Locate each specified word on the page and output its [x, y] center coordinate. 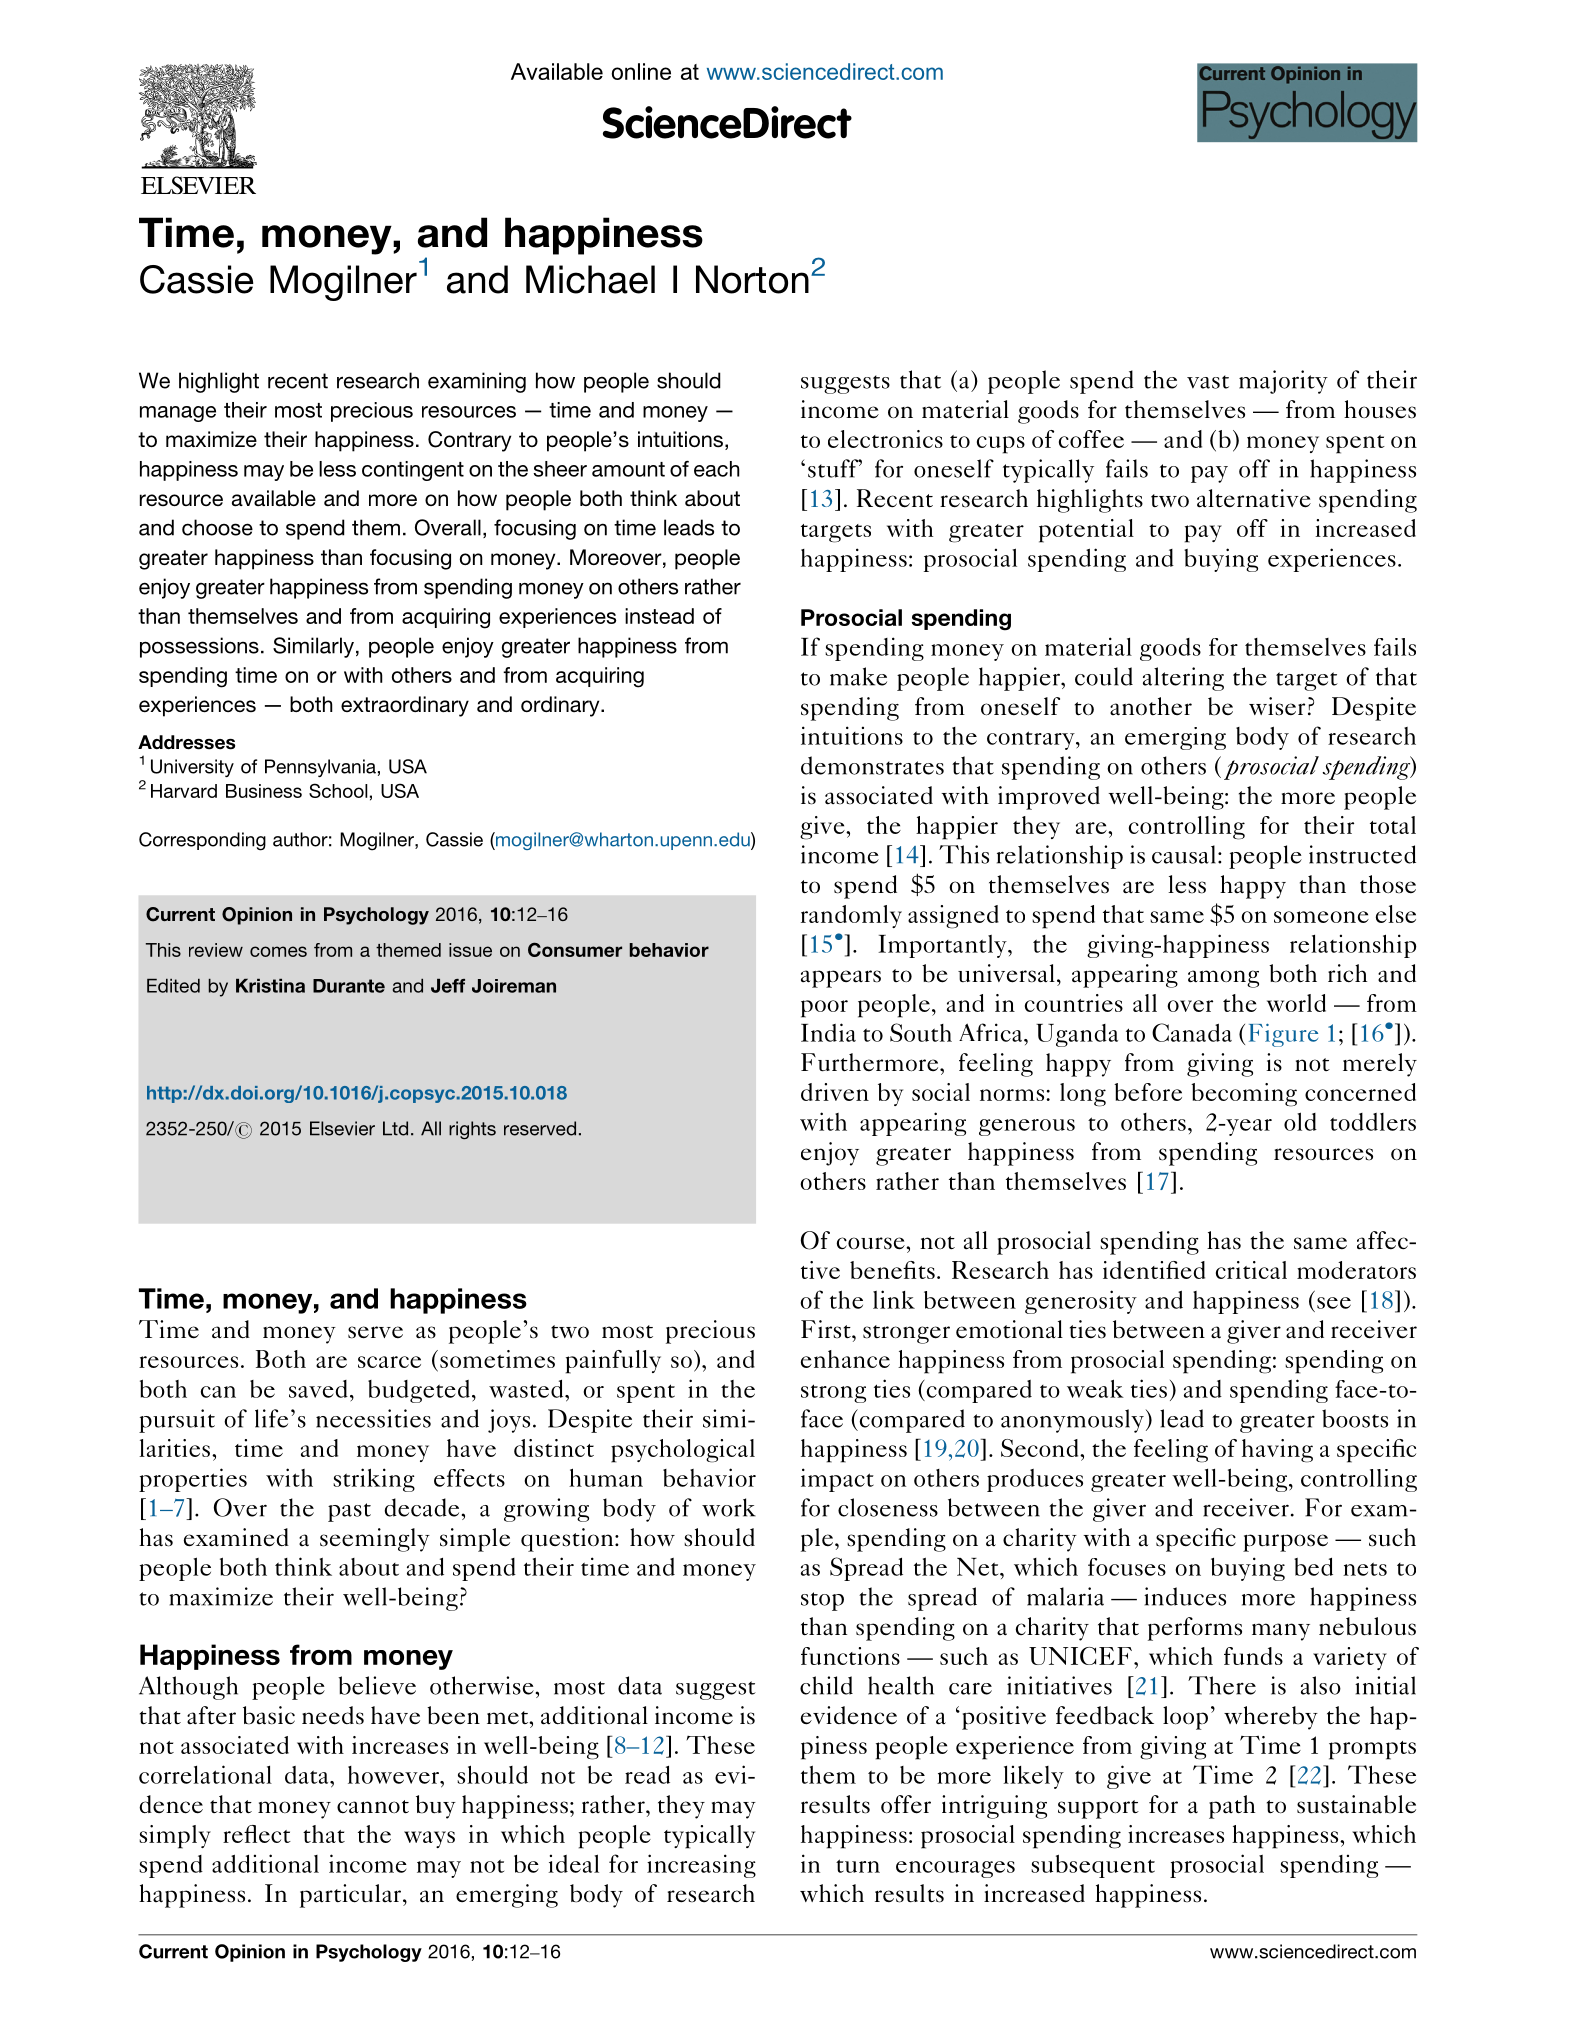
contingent [413, 471]
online [641, 71]
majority [1283, 382]
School [338, 790]
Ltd [395, 1128]
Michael [590, 279]
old [1300, 1121]
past [349, 1512]
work [729, 1507]
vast [1208, 382]
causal [1184, 854]
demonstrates [872, 765]
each [717, 469]
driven [835, 1092]
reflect [257, 1834]
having [1277, 1451]
